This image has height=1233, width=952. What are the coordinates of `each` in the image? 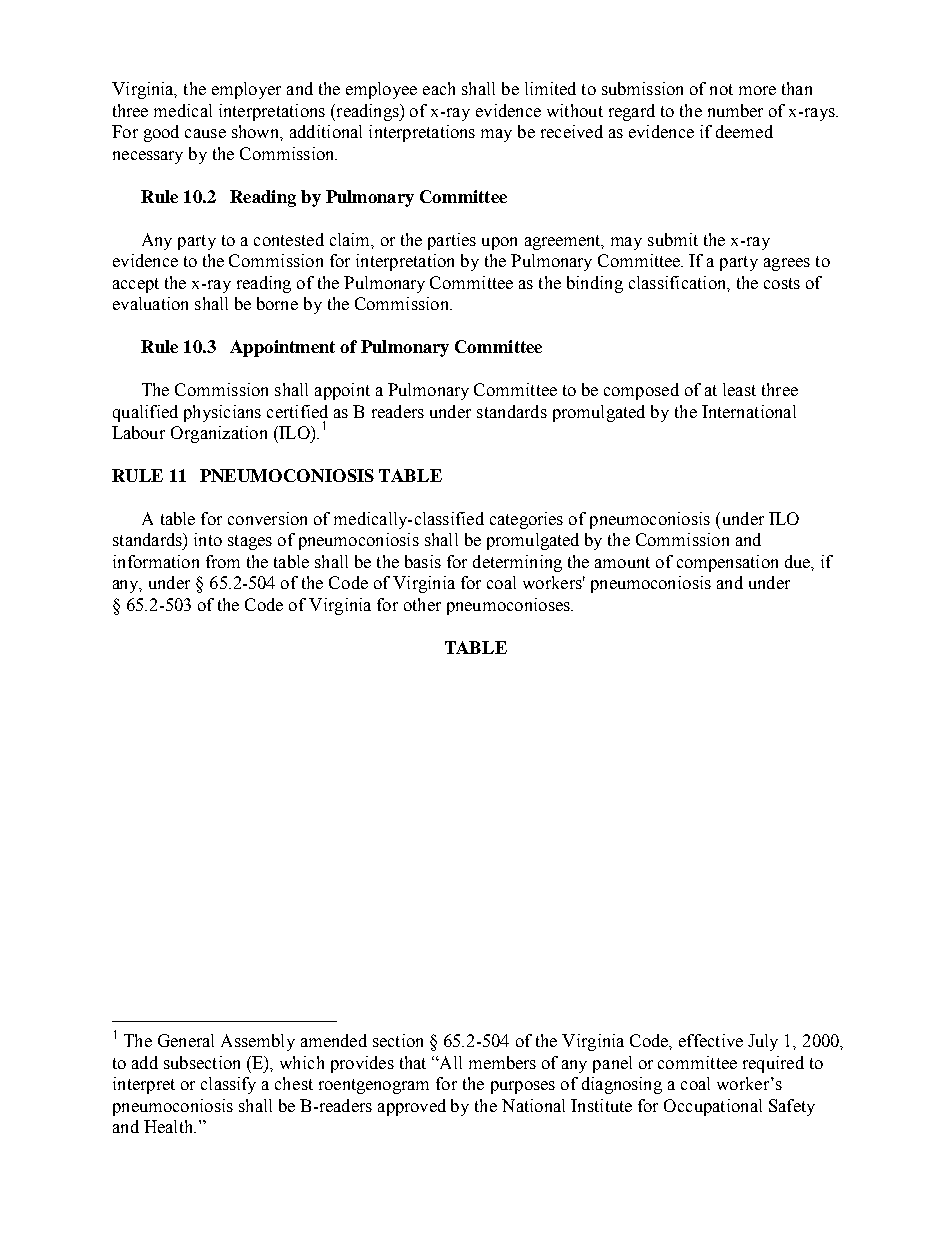 It's located at (439, 88).
